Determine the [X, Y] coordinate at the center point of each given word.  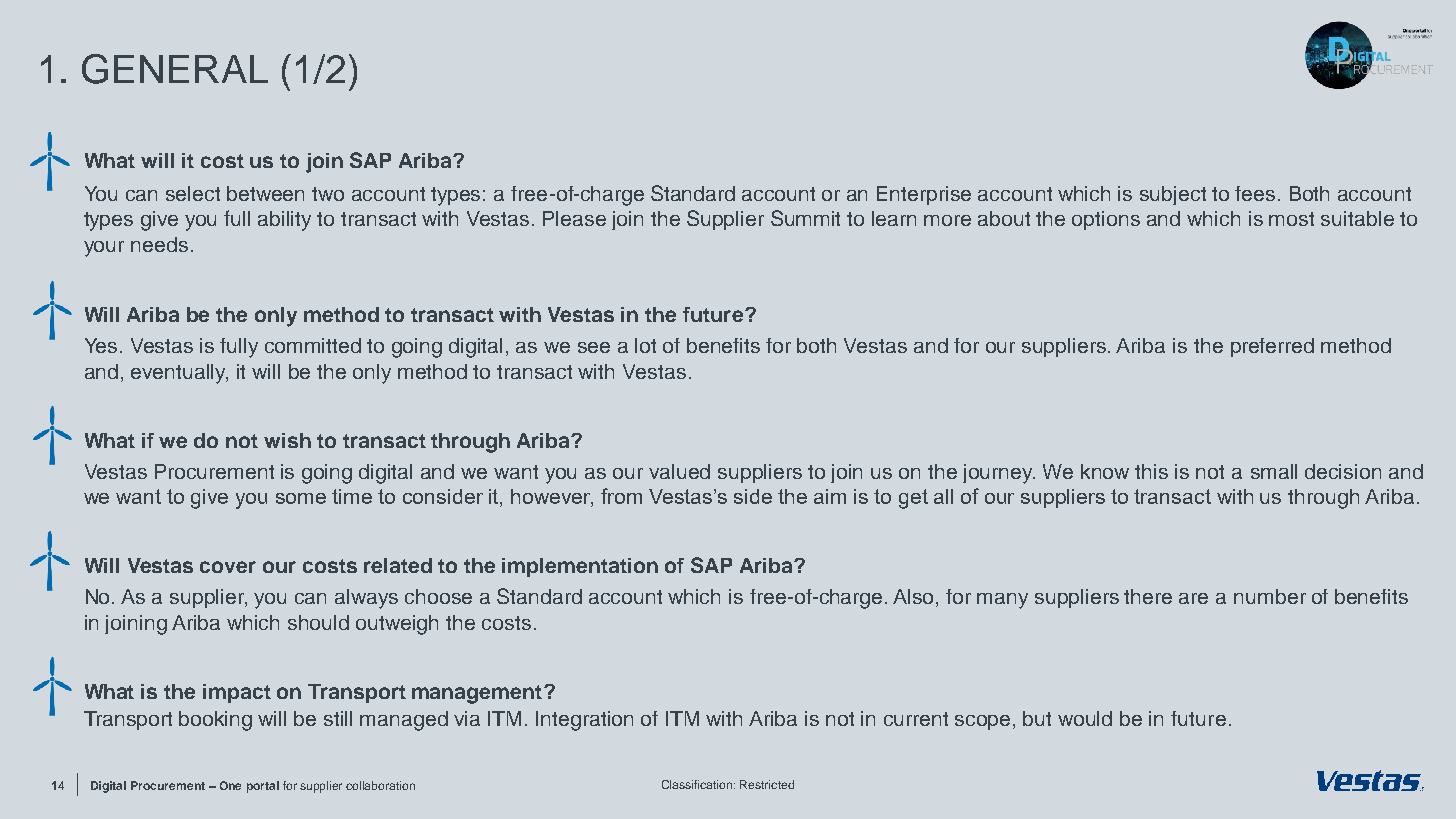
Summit [805, 218]
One [230, 785]
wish [287, 440]
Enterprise [924, 195]
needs [159, 244]
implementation [580, 567]
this [1151, 471]
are [1193, 598]
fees [1255, 193]
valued [679, 471]
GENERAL [175, 69]
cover [228, 567]
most [1291, 219]
